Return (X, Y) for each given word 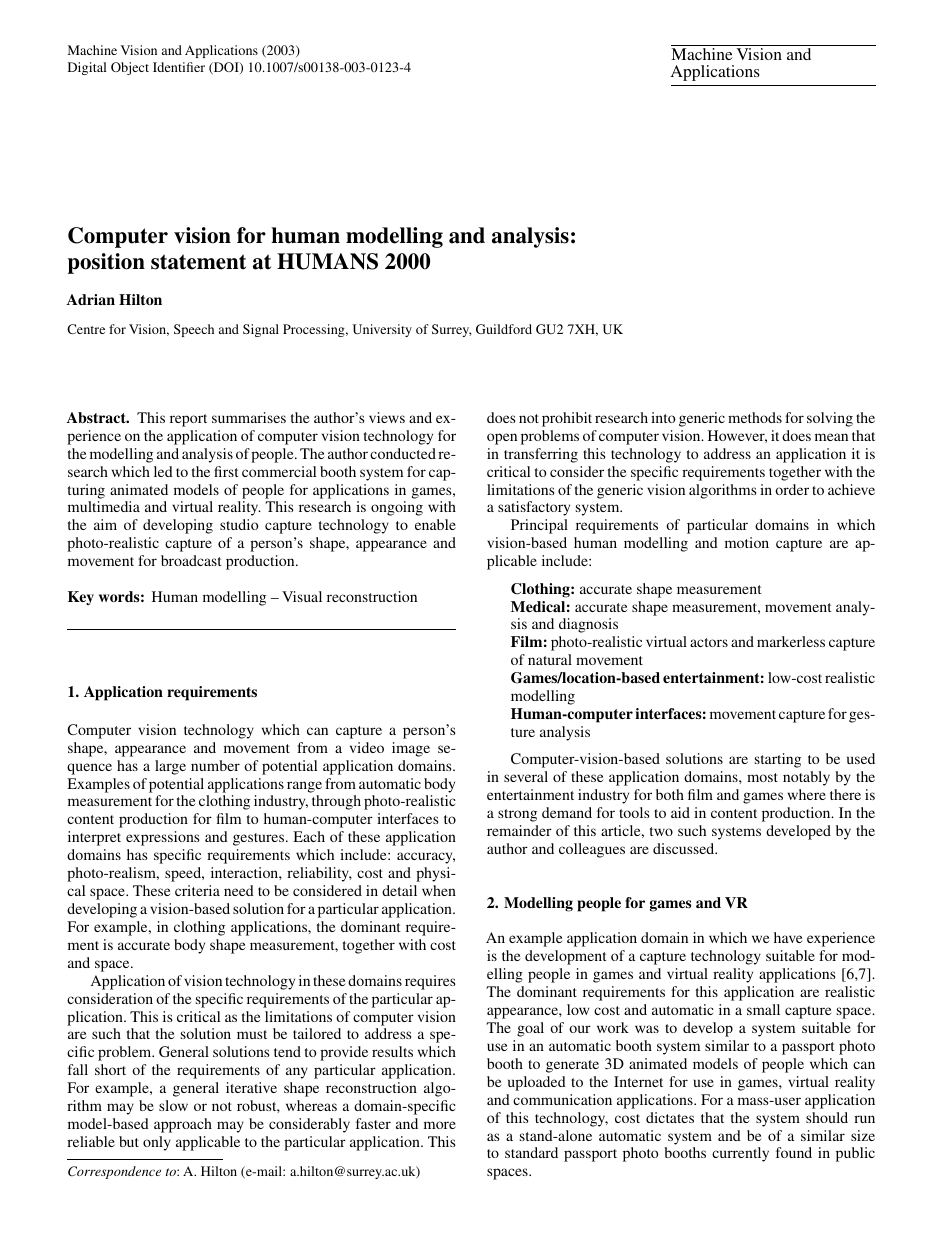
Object (130, 68)
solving (830, 419)
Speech (194, 330)
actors (709, 642)
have (788, 937)
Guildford (504, 329)
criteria (197, 890)
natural (550, 659)
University (382, 330)
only (157, 1143)
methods (755, 417)
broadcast (191, 560)
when (439, 890)
